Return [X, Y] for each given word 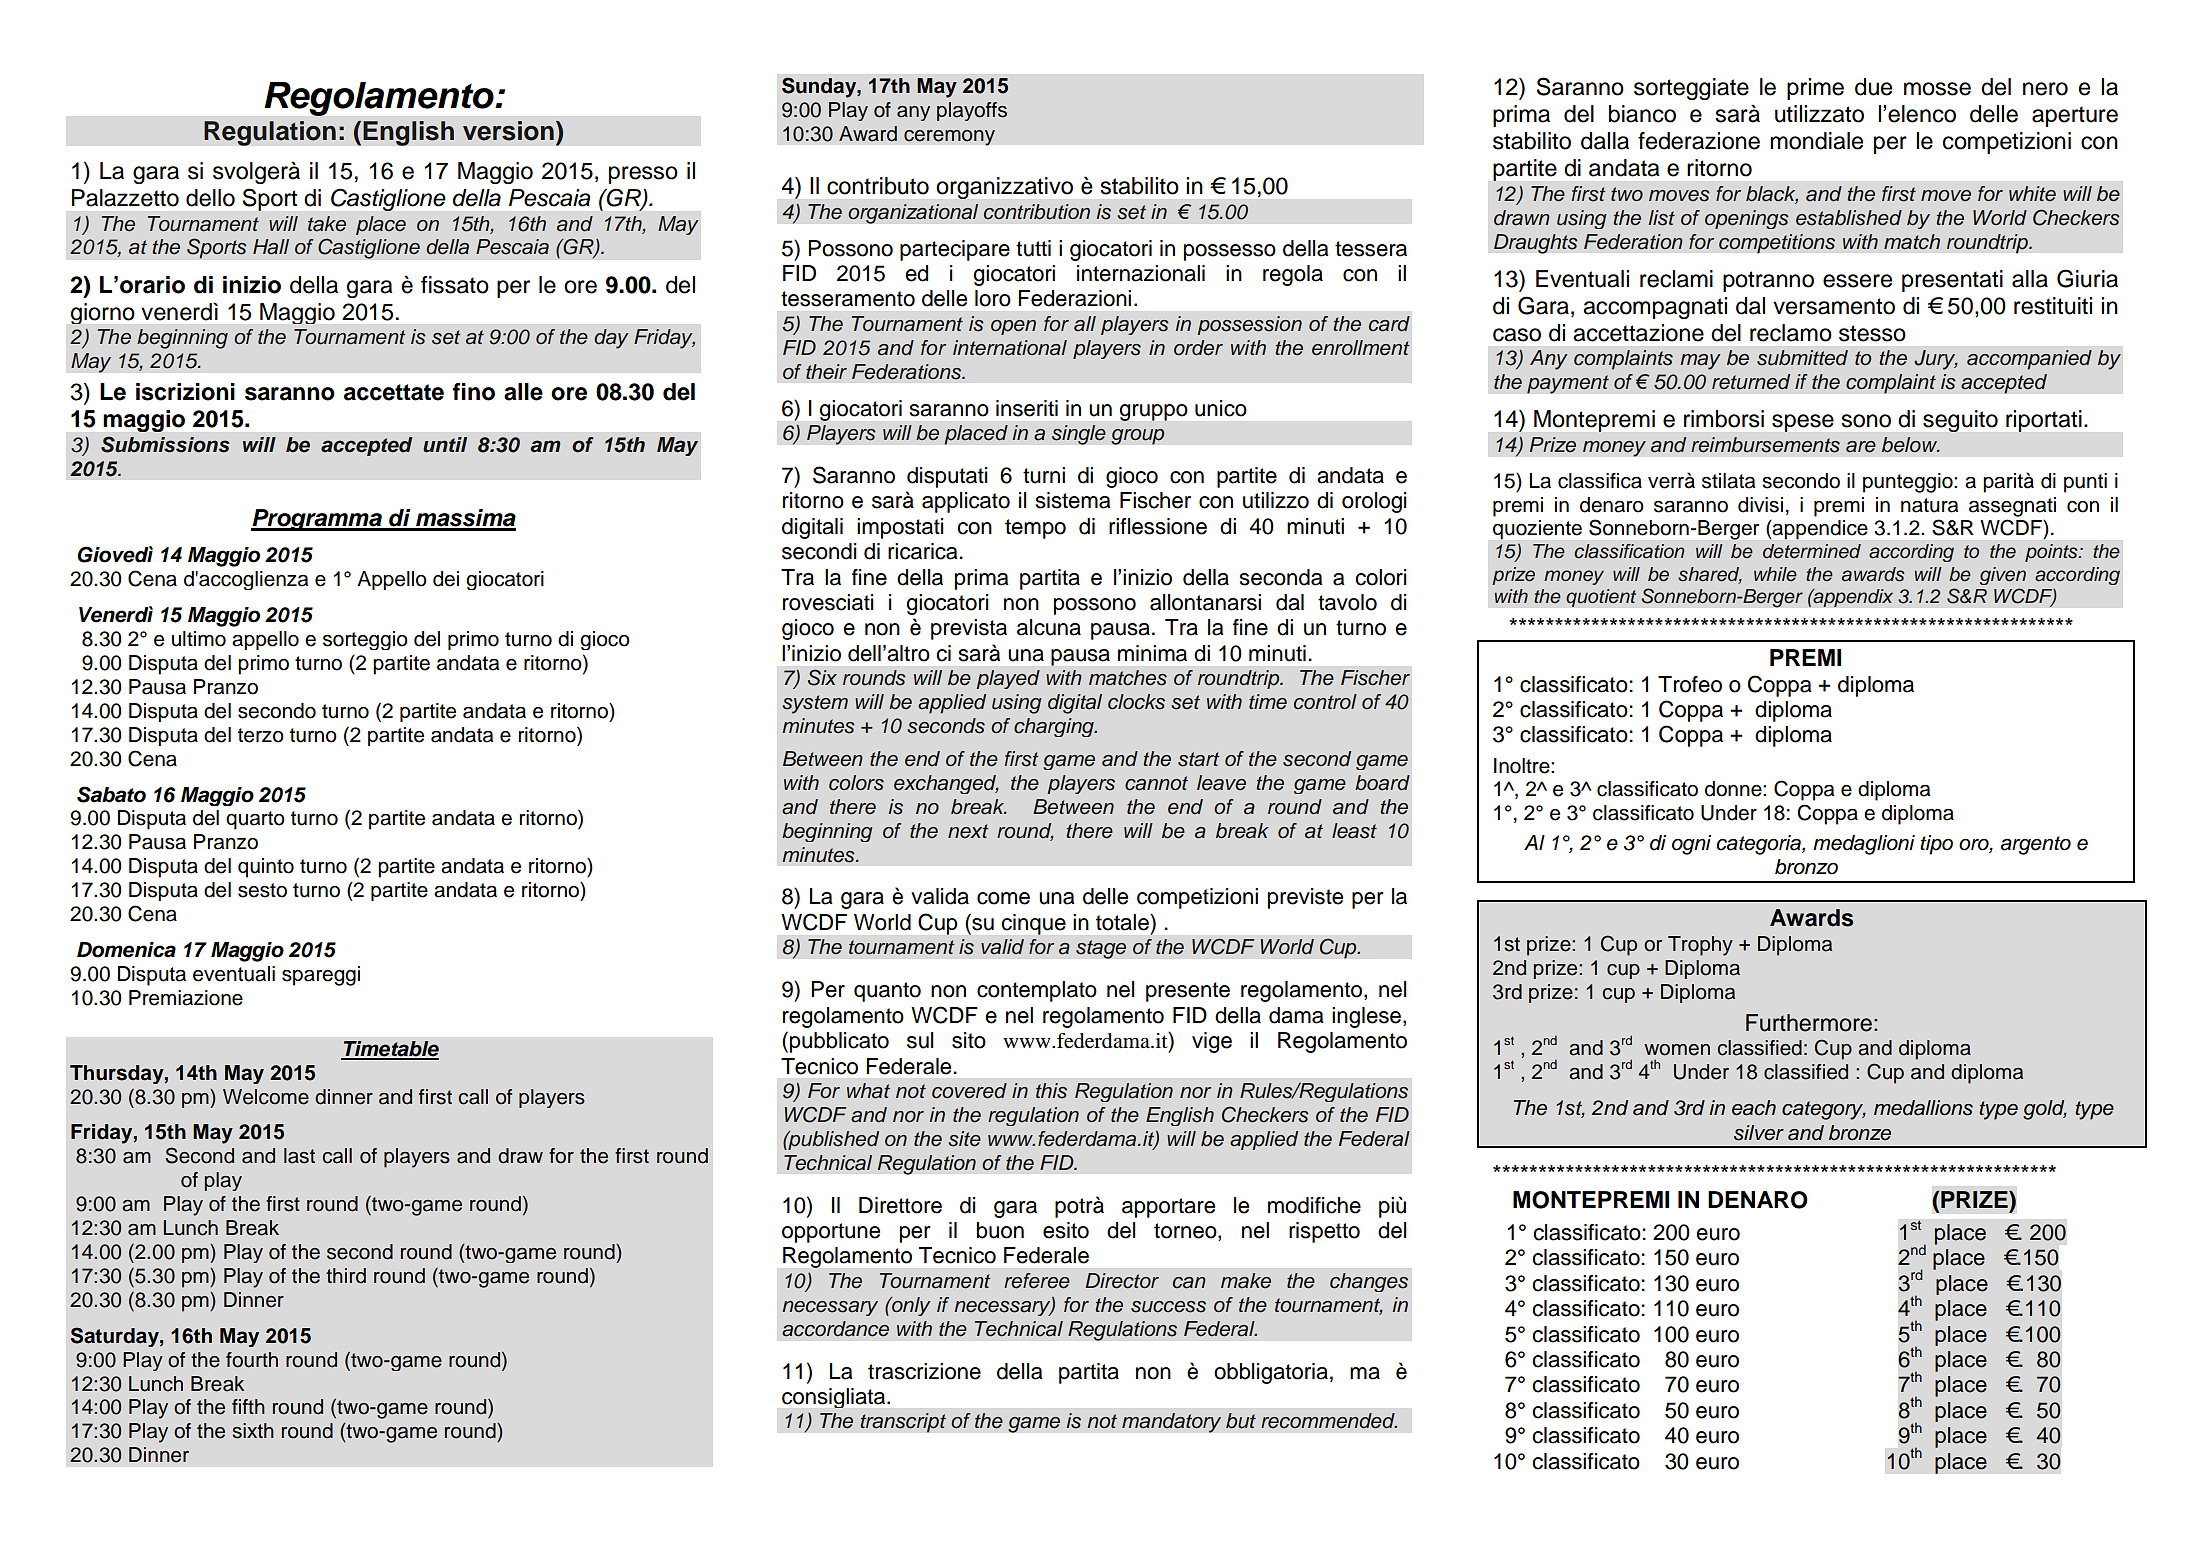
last [299, 1156]
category [1824, 1110]
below [1911, 445]
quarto [255, 820]
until [445, 445]
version [508, 131]
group [1138, 436]
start [1198, 759]
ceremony [949, 137]
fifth [248, 1406]
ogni [1691, 845]
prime [1815, 89]
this [1051, 1091]
